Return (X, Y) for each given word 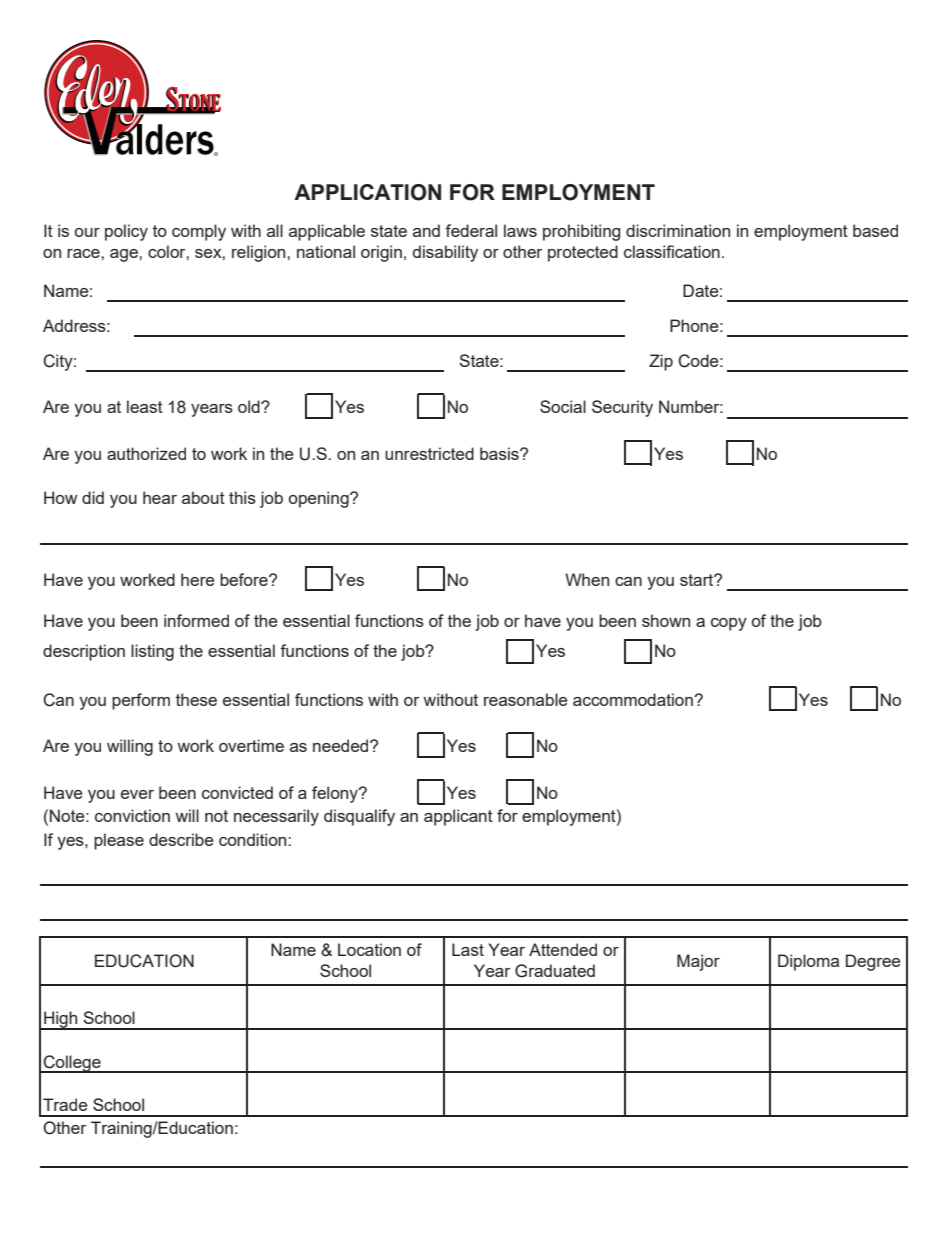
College (72, 1064)
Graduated (555, 971)
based (875, 230)
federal (471, 230)
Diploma (808, 962)
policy (126, 232)
